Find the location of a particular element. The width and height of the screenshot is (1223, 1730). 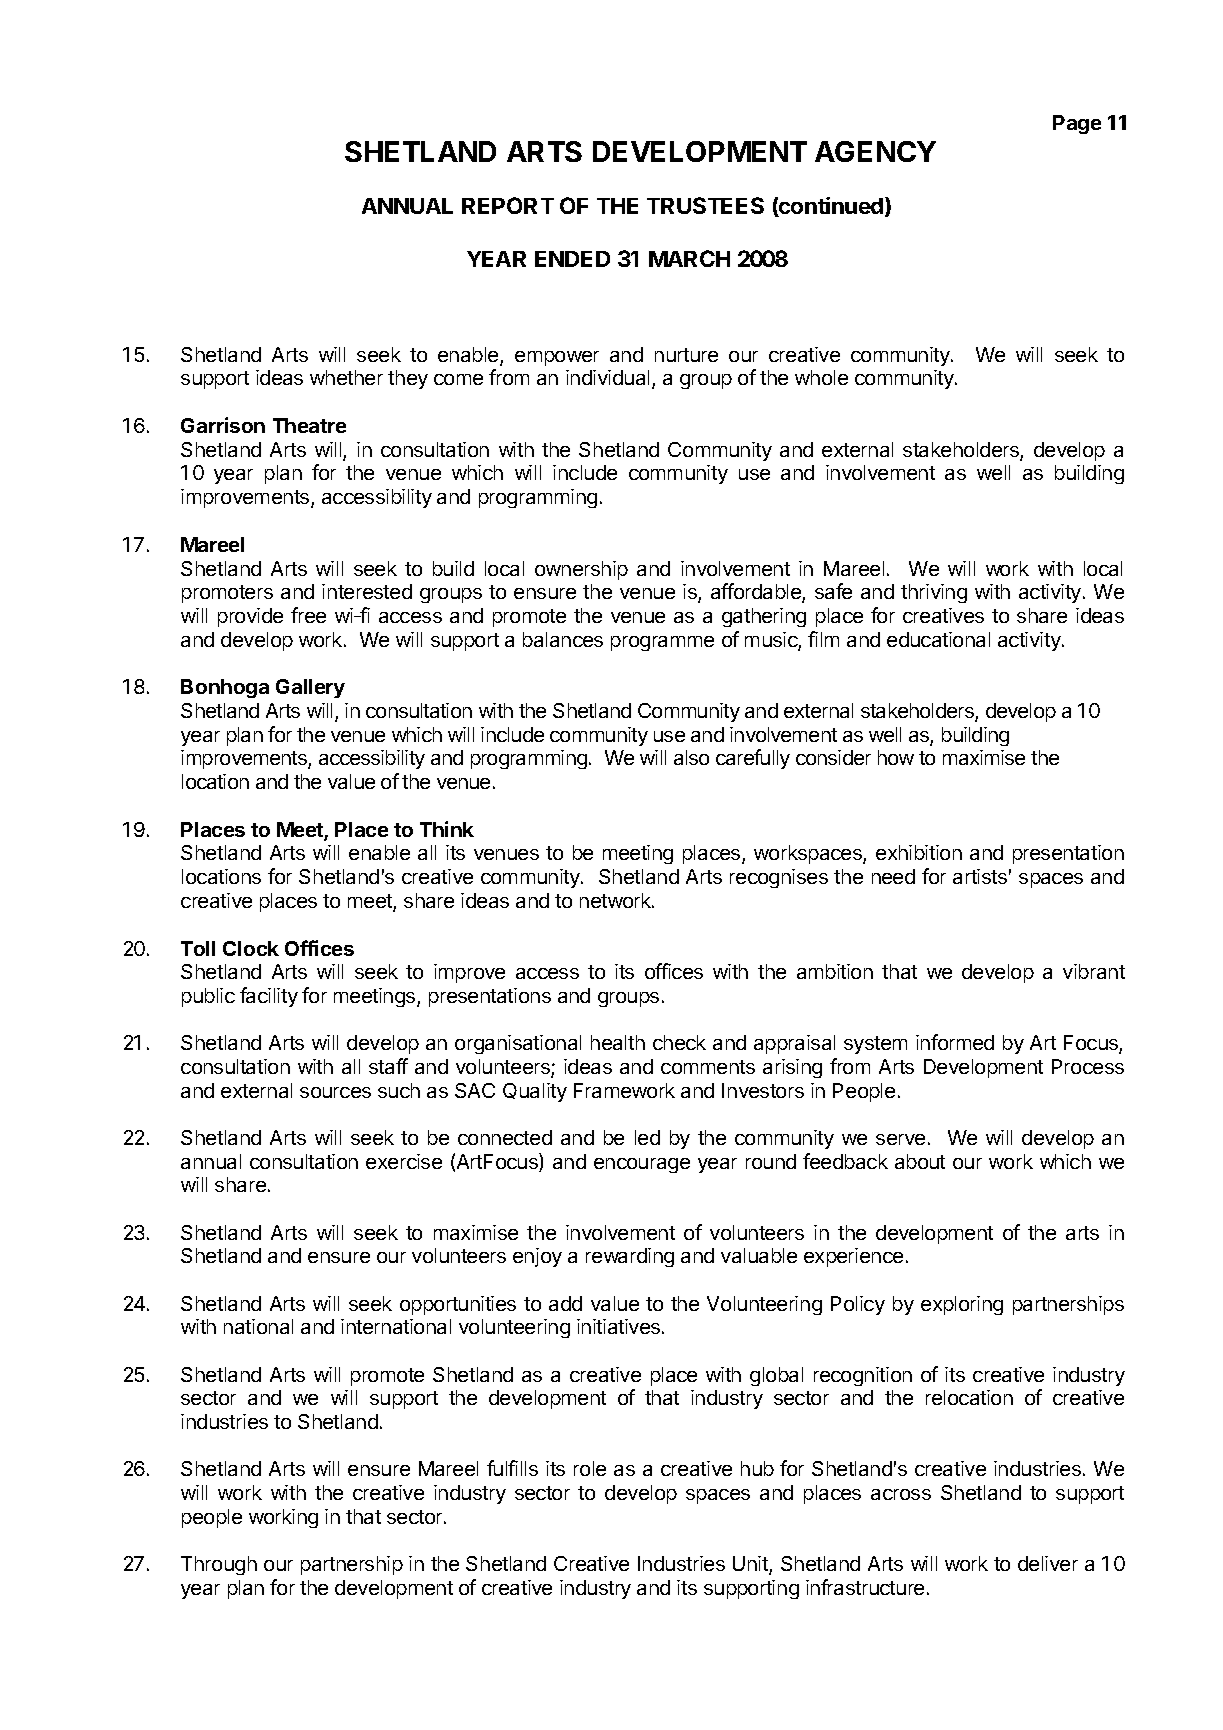

sources is located at coordinates (335, 1092).
